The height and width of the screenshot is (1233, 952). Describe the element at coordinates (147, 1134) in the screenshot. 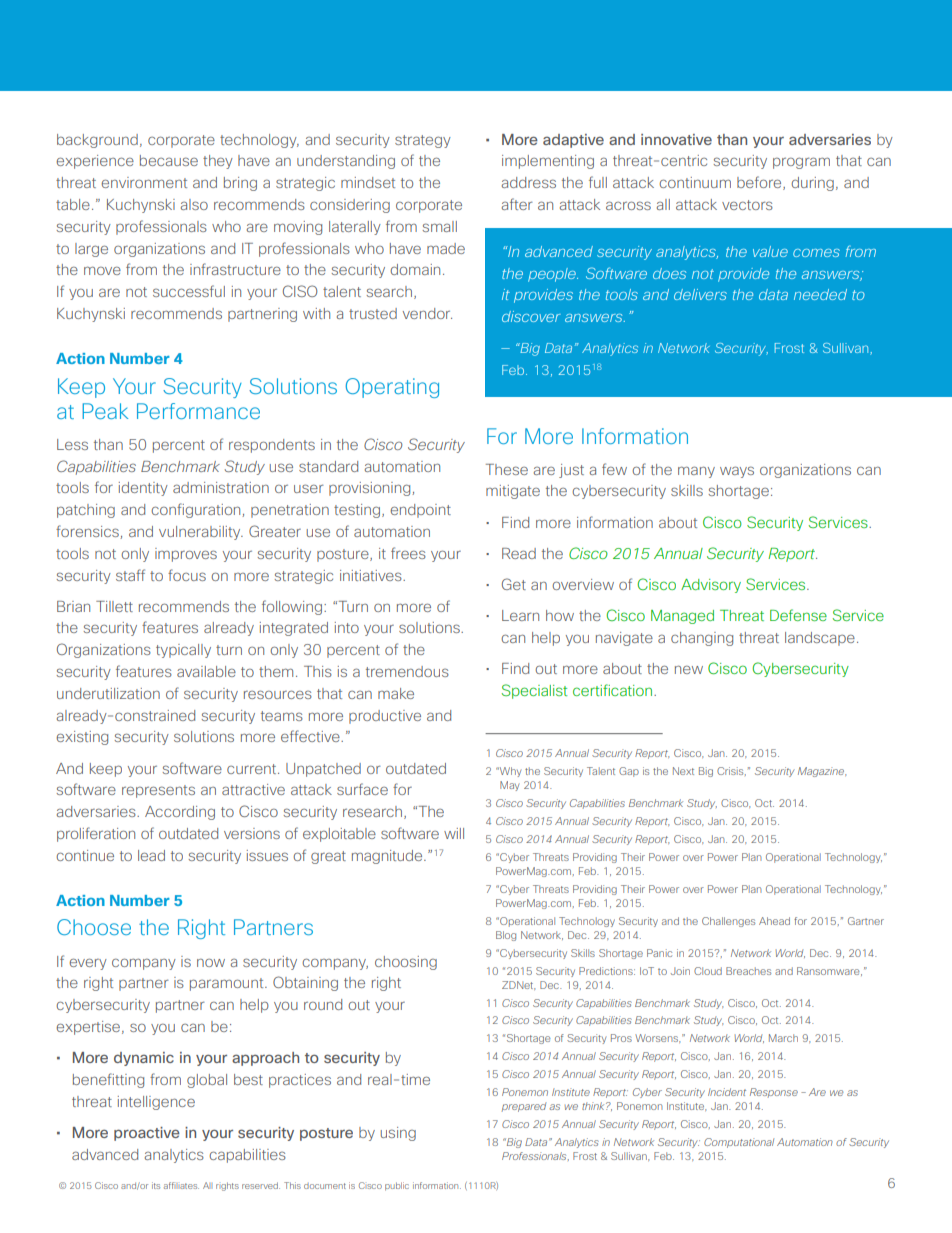

I see `proactive` at that location.
